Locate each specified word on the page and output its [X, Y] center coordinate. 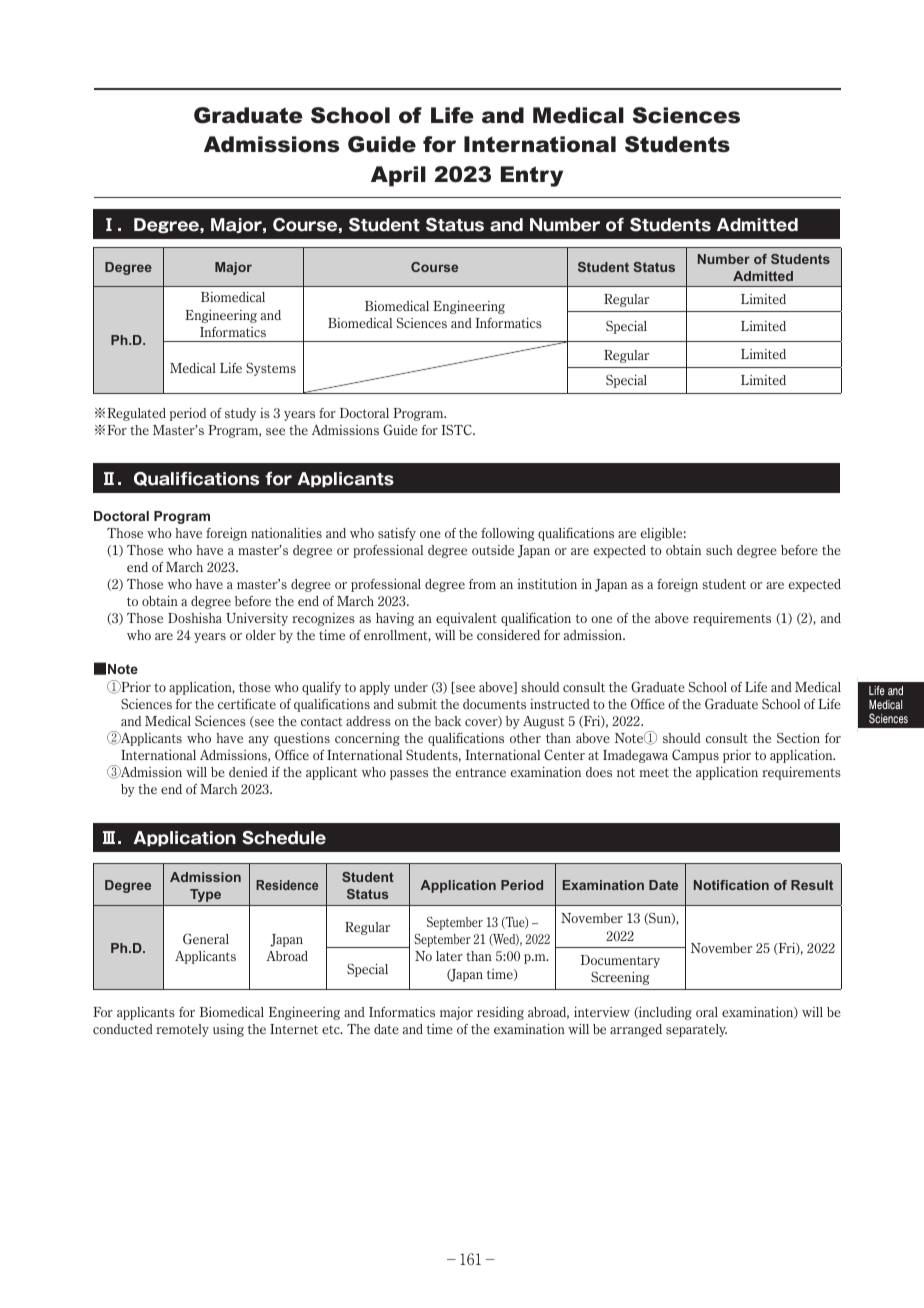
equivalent [466, 619]
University [257, 619]
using [228, 1030]
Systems [271, 369]
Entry [532, 176]
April [398, 176]
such [719, 550]
